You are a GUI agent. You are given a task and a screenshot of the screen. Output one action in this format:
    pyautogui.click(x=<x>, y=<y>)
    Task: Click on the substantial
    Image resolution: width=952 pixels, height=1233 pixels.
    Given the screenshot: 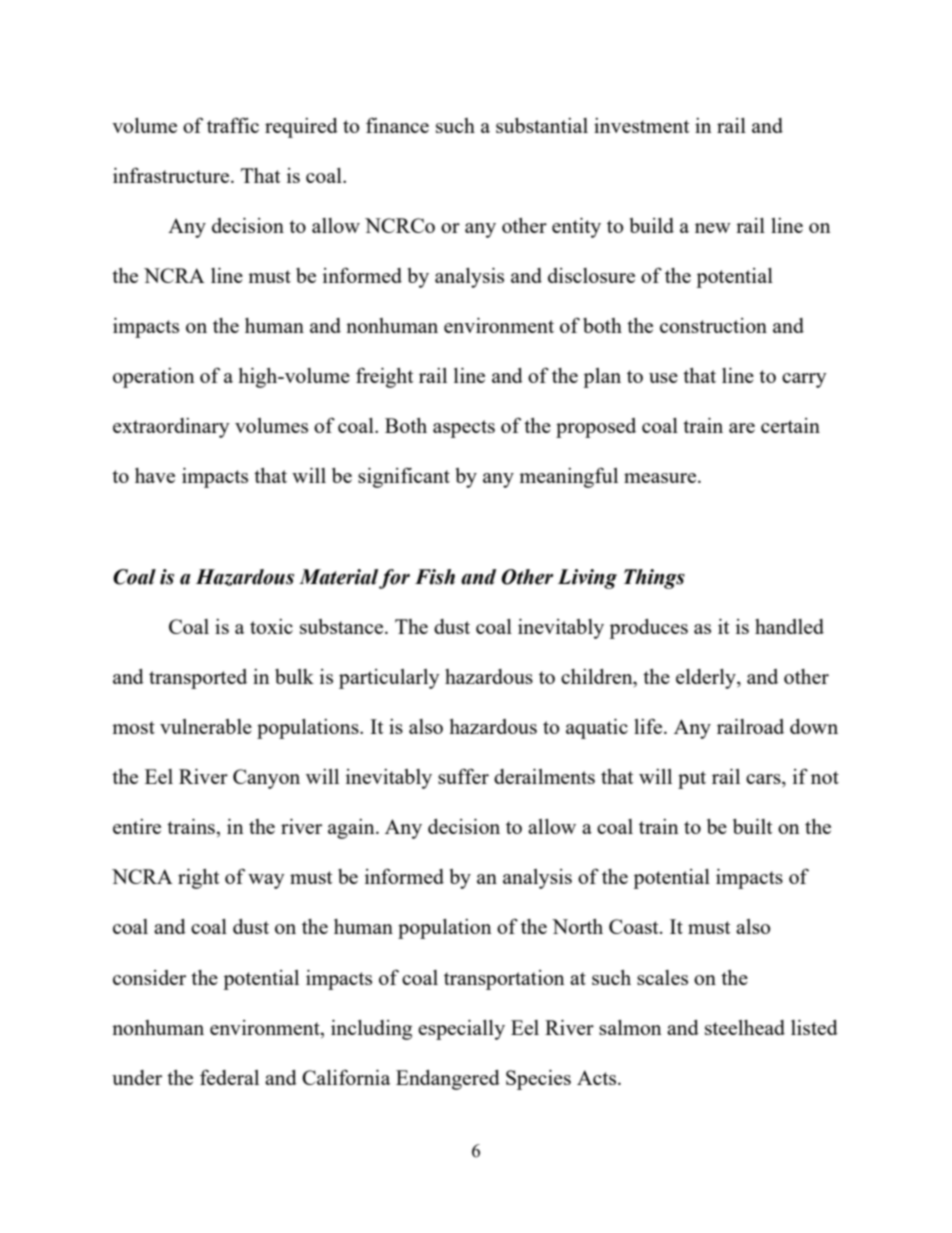 What is the action you would take?
    pyautogui.click(x=542, y=125)
